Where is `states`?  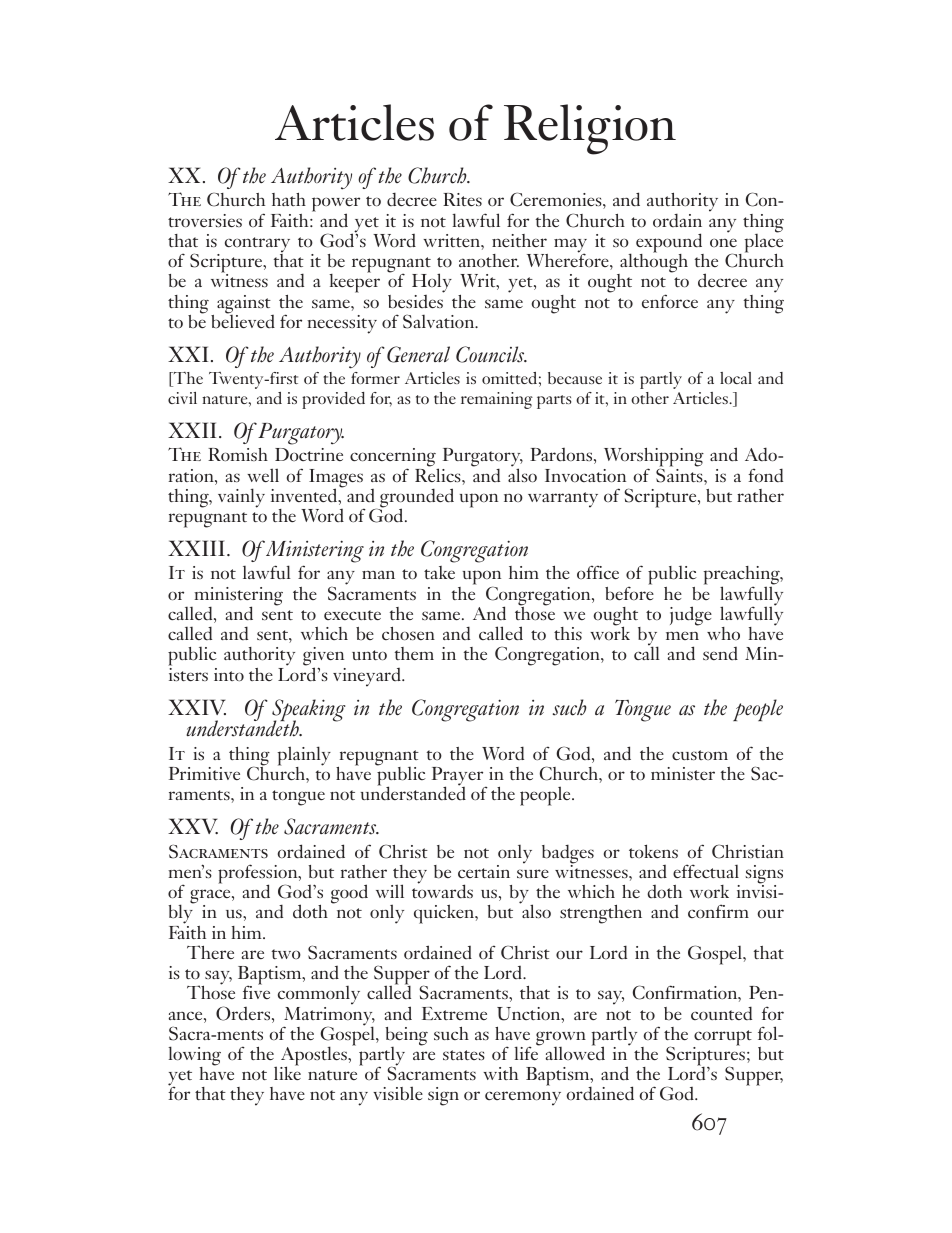 states is located at coordinates (464, 1055).
